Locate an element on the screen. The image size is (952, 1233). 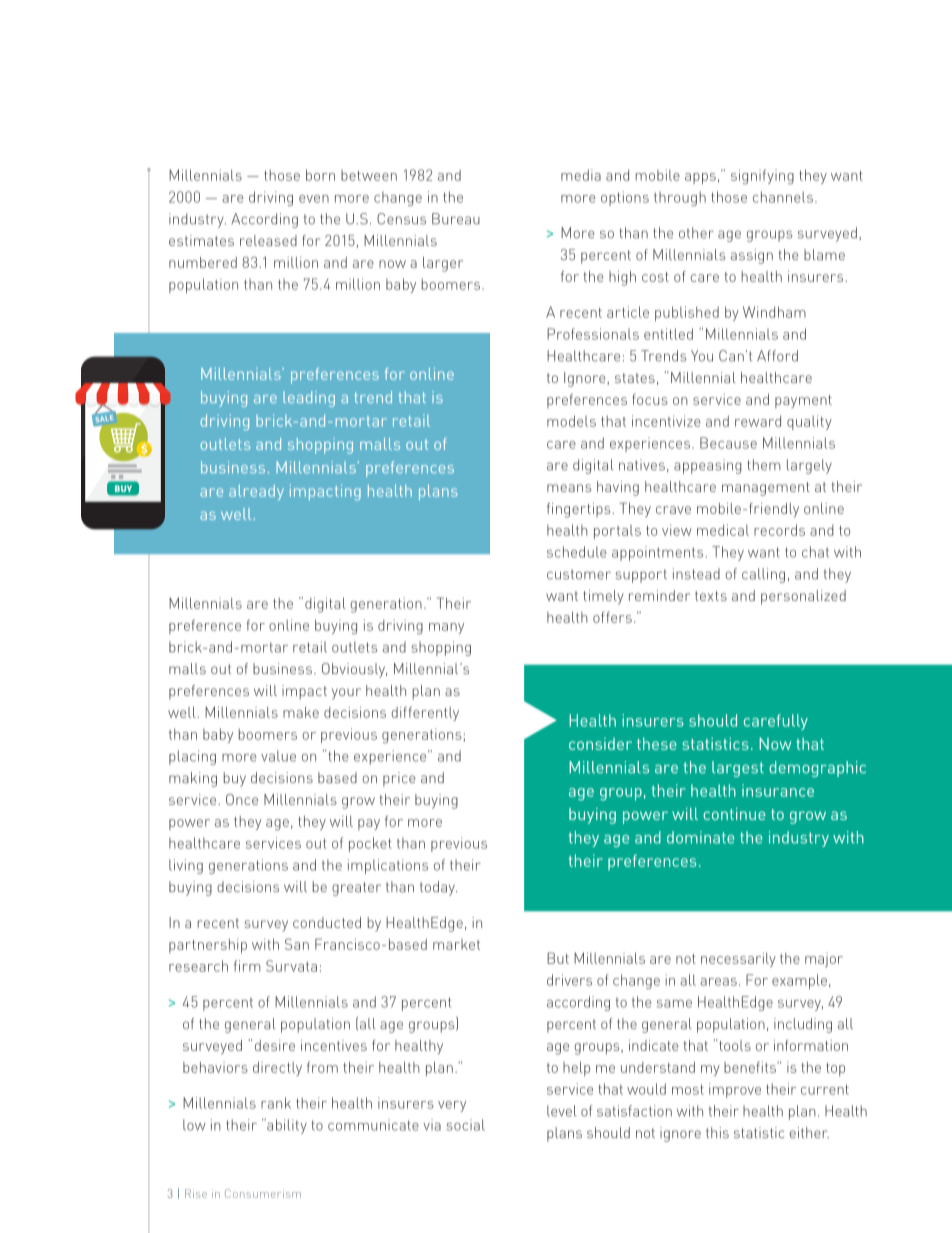
necessarily is located at coordinates (738, 959).
